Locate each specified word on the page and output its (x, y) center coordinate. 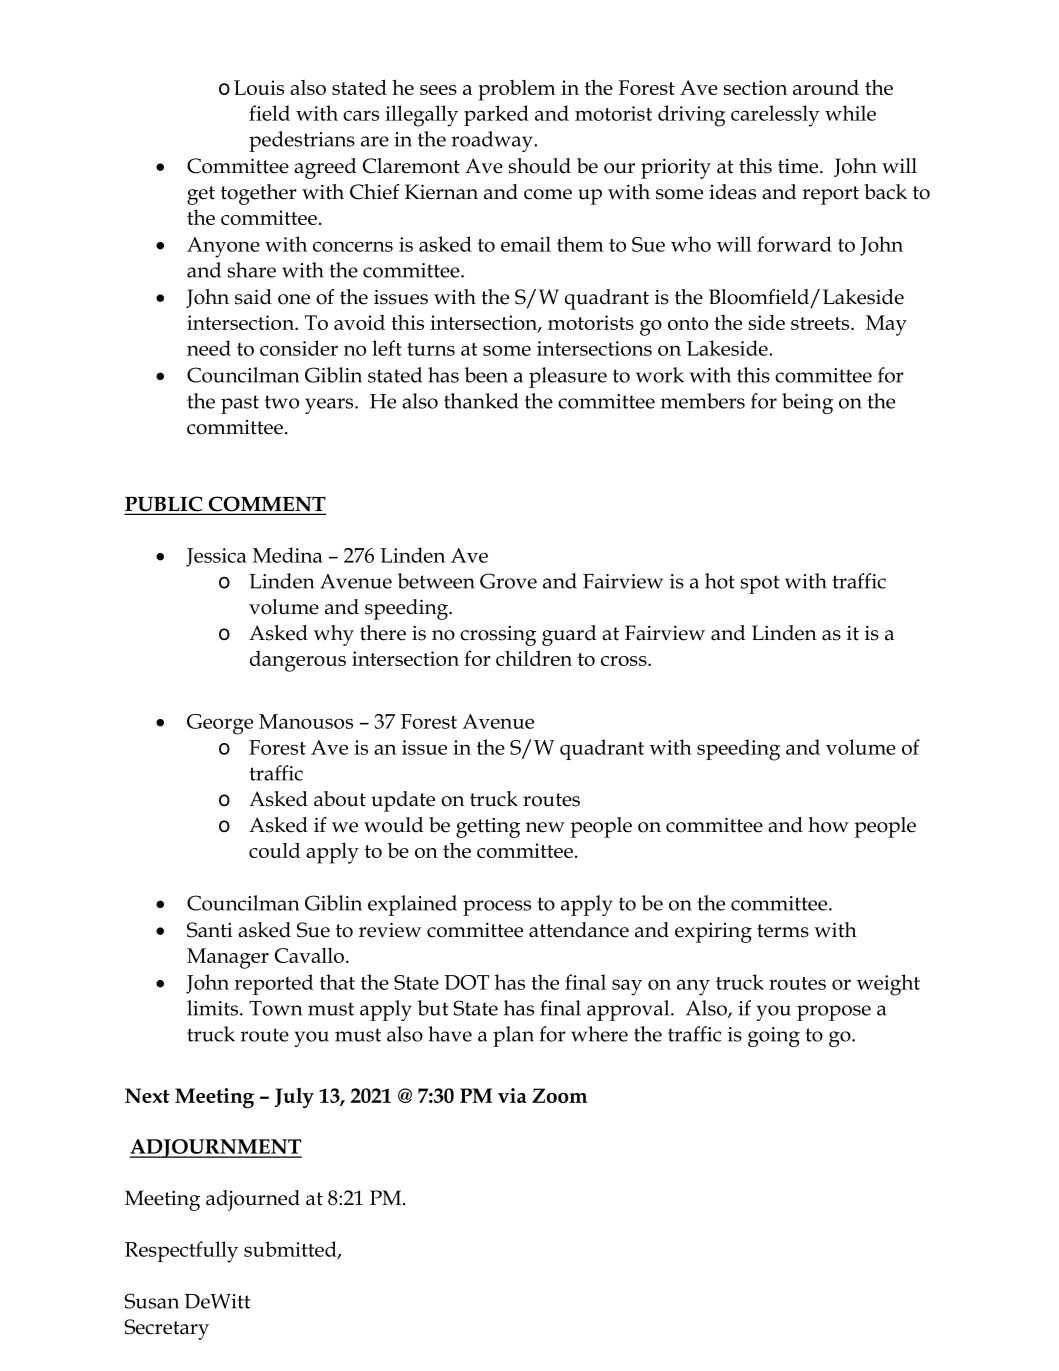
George (220, 724)
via (512, 1095)
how (828, 825)
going (774, 1037)
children (534, 658)
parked (496, 115)
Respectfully (181, 1252)
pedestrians (302, 141)
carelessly (775, 116)
